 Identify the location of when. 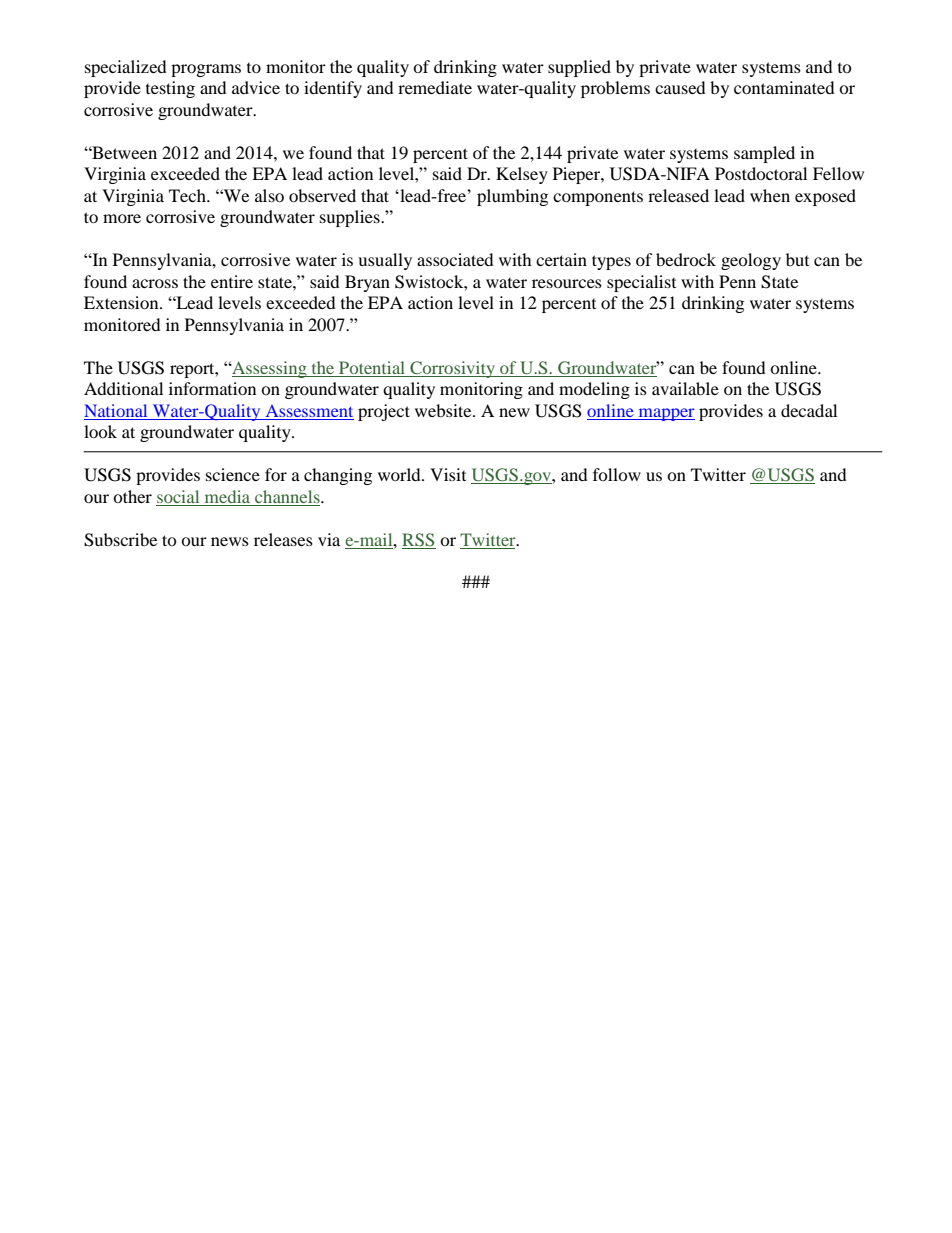
(770, 195).
